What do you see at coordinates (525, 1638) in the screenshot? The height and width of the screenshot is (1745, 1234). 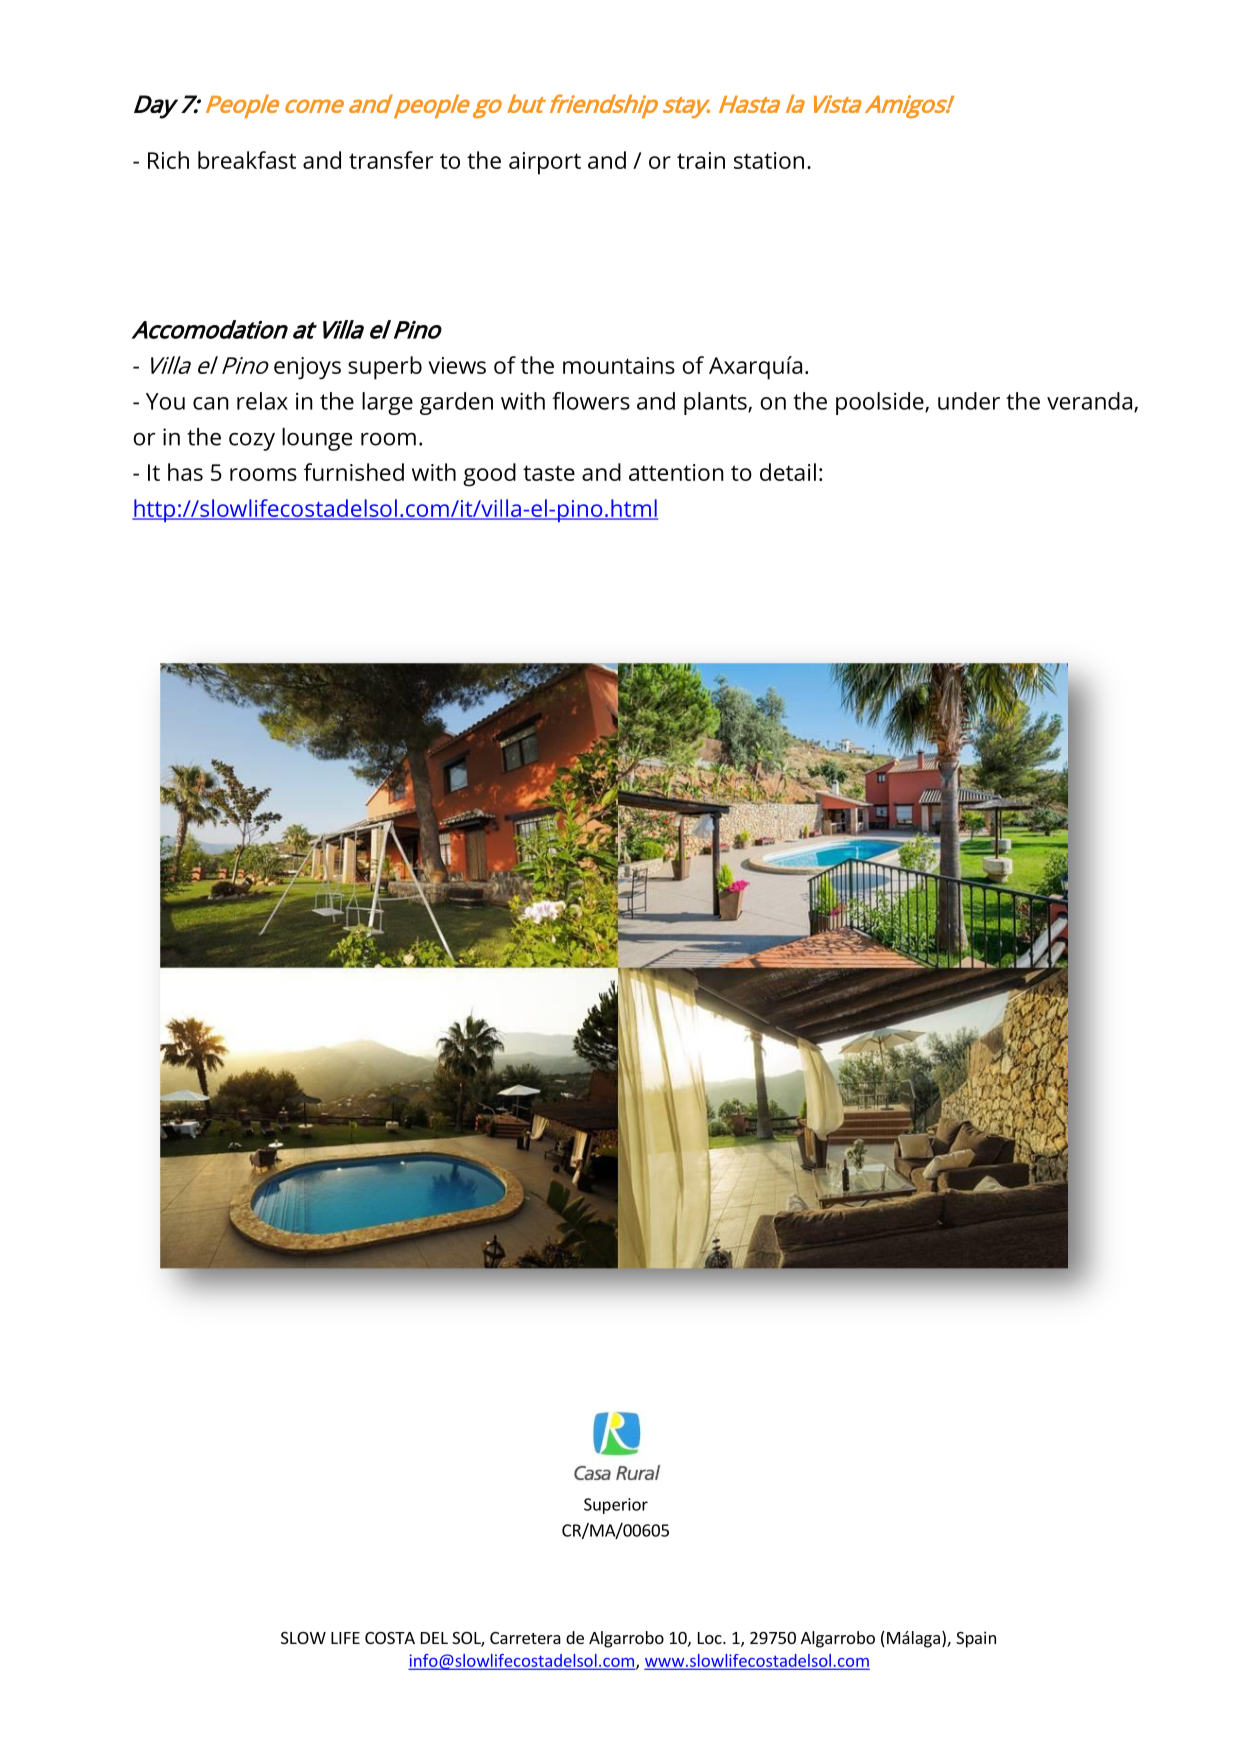 I see `Carretera` at bounding box center [525, 1638].
